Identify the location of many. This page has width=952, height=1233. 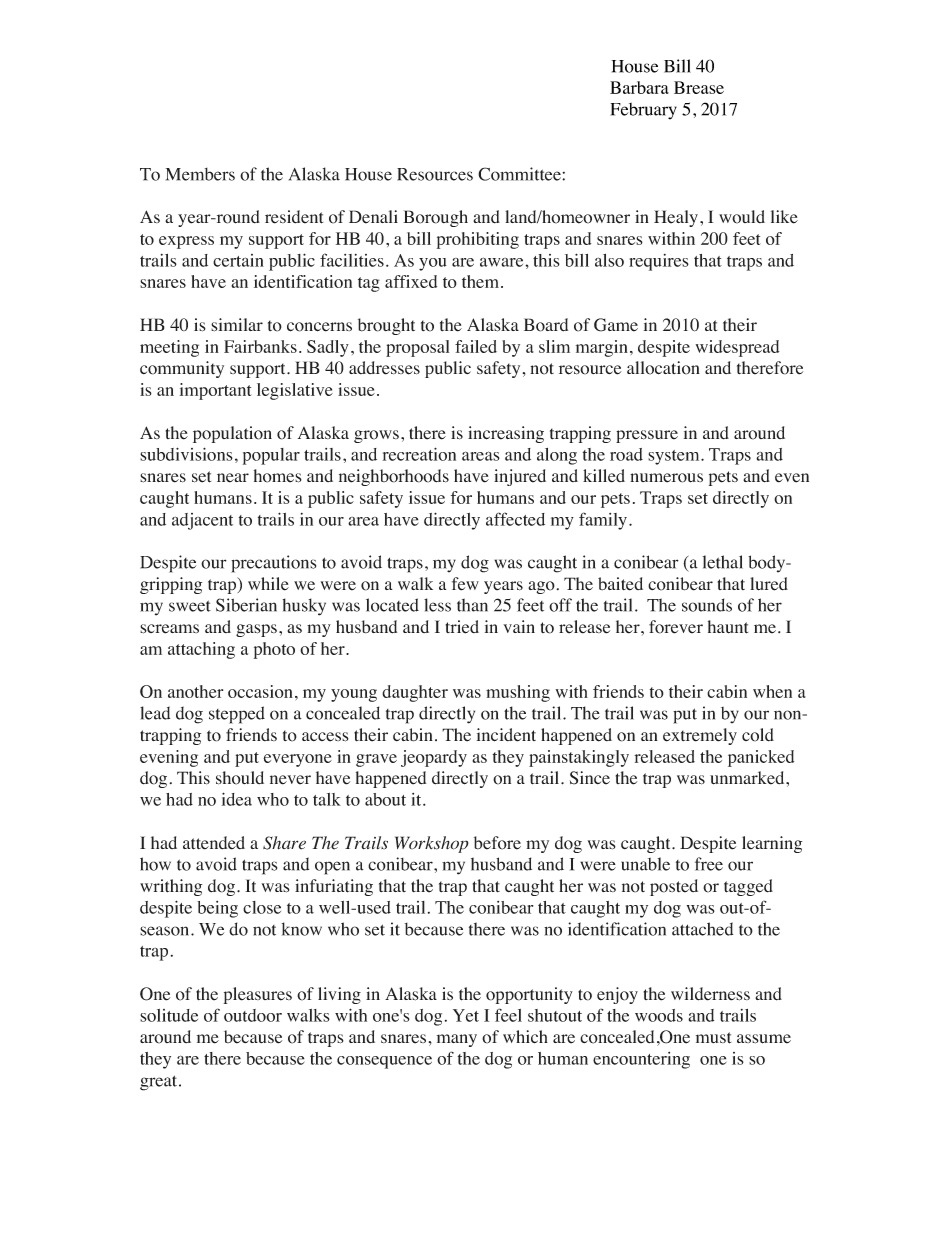
(457, 1040).
